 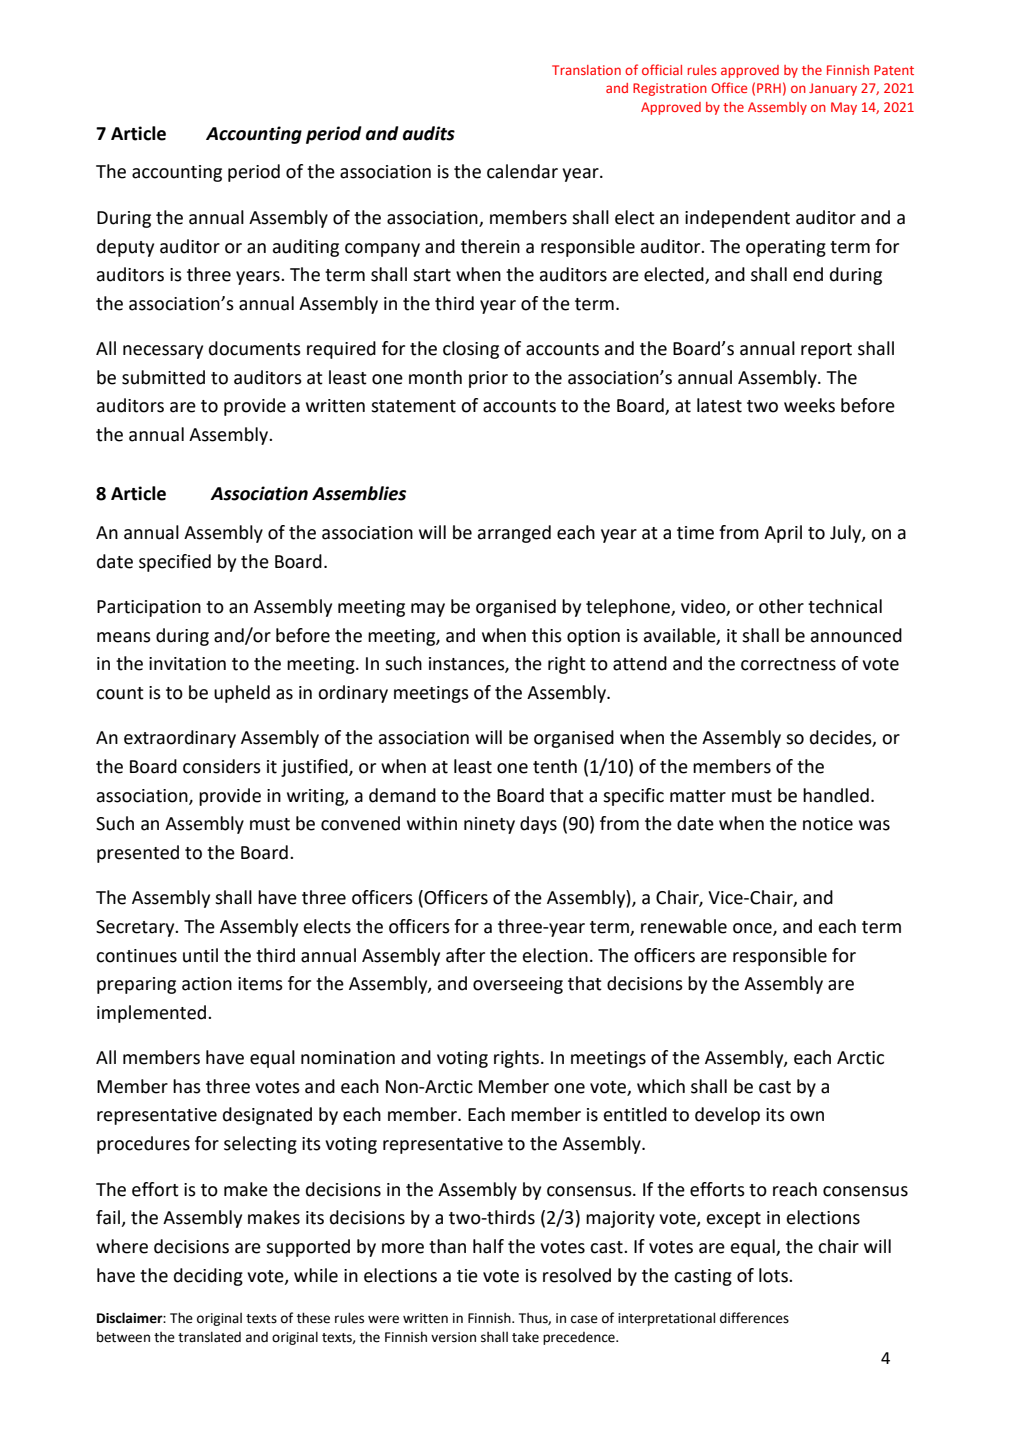 I want to click on tenth, so click(x=555, y=766).
